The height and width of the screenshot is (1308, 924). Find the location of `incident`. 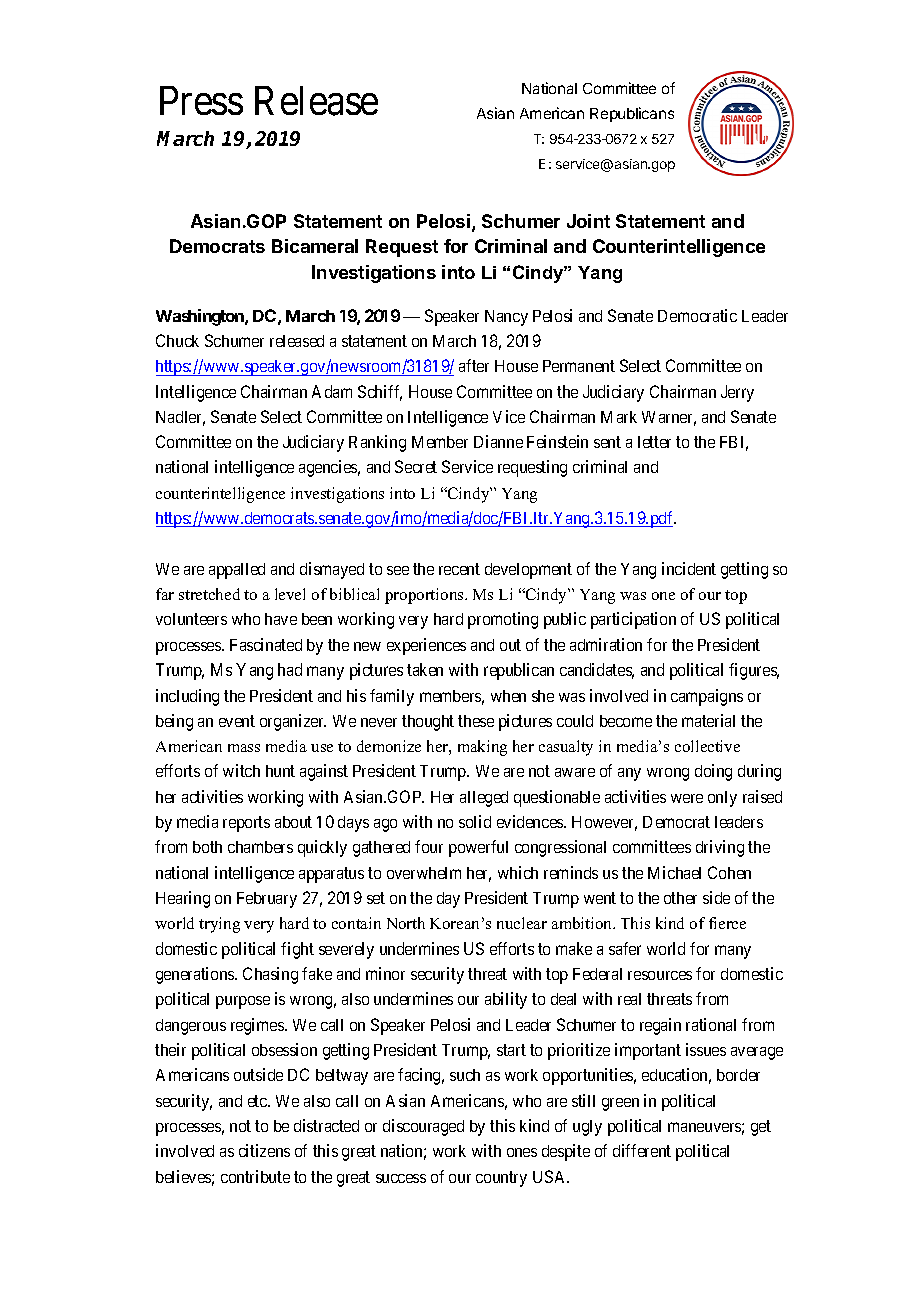

incident is located at coordinates (689, 568).
